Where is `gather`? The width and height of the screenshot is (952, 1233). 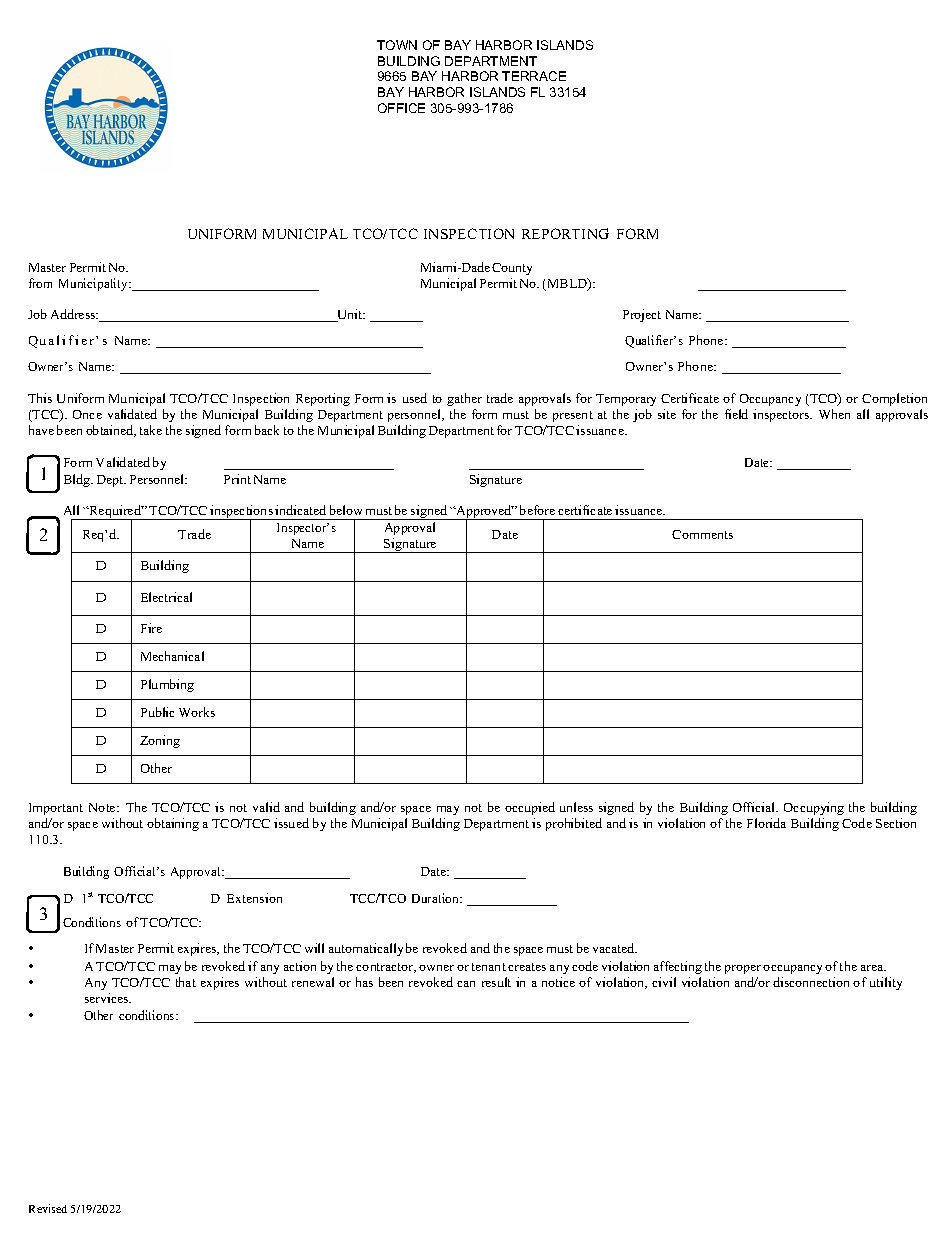
gather is located at coordinates (464, 399).
